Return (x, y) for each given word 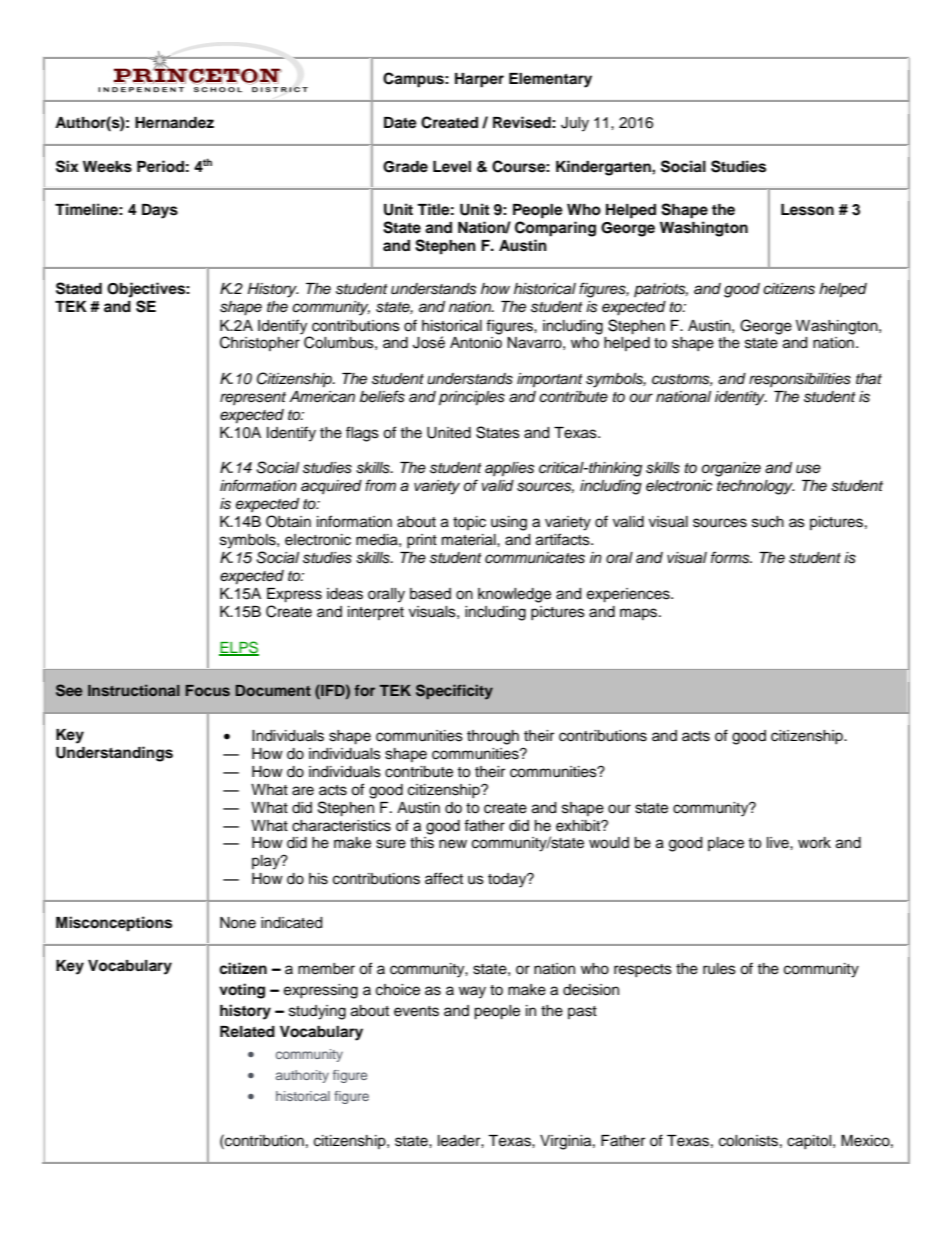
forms (731, 557)
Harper (479, 80)
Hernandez (174, 122)
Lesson (807, 210)
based (430, 594)
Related (247, 1032)
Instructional (134, 690)
